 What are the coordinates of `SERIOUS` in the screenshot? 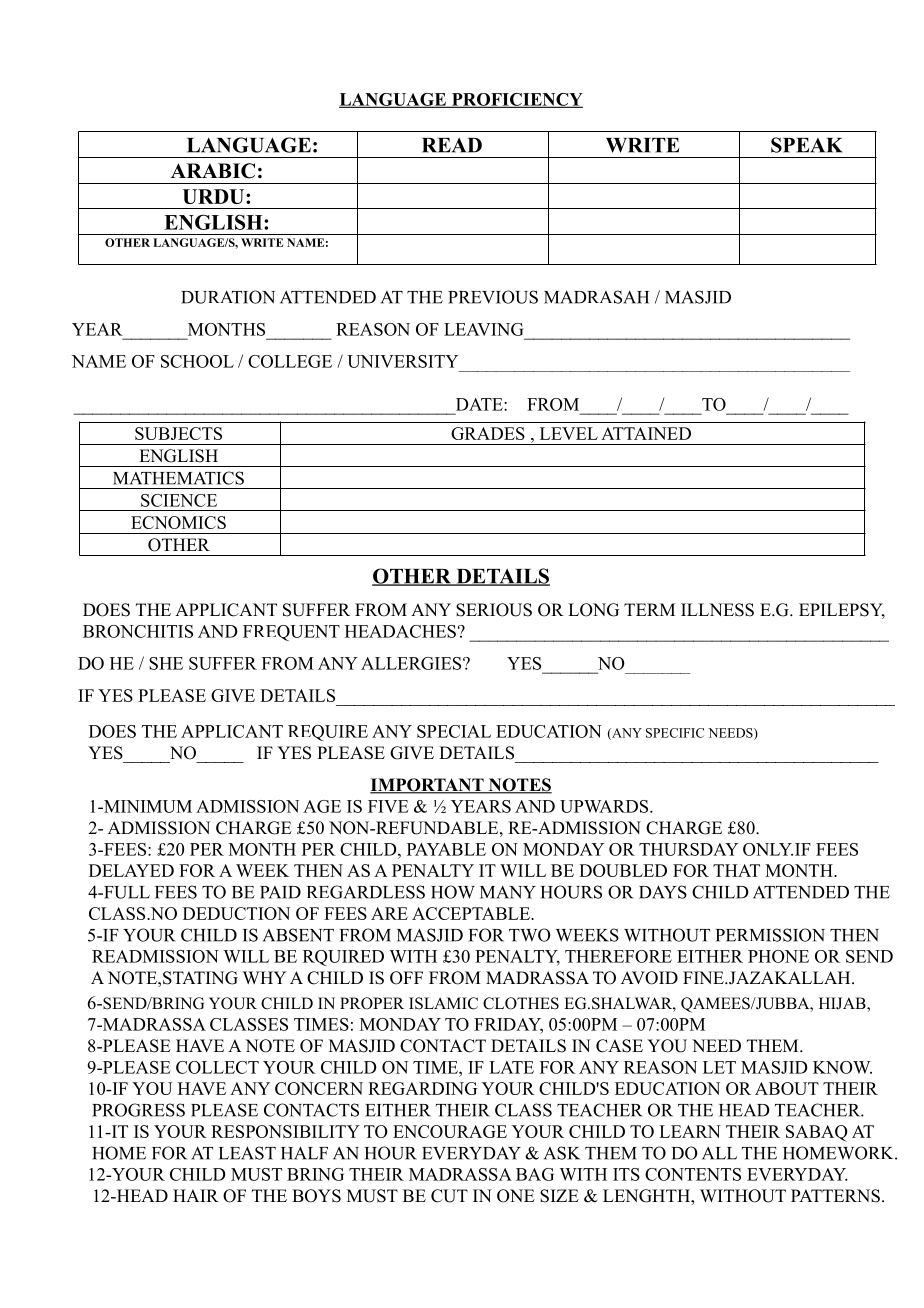 It's located at (494, 610).
